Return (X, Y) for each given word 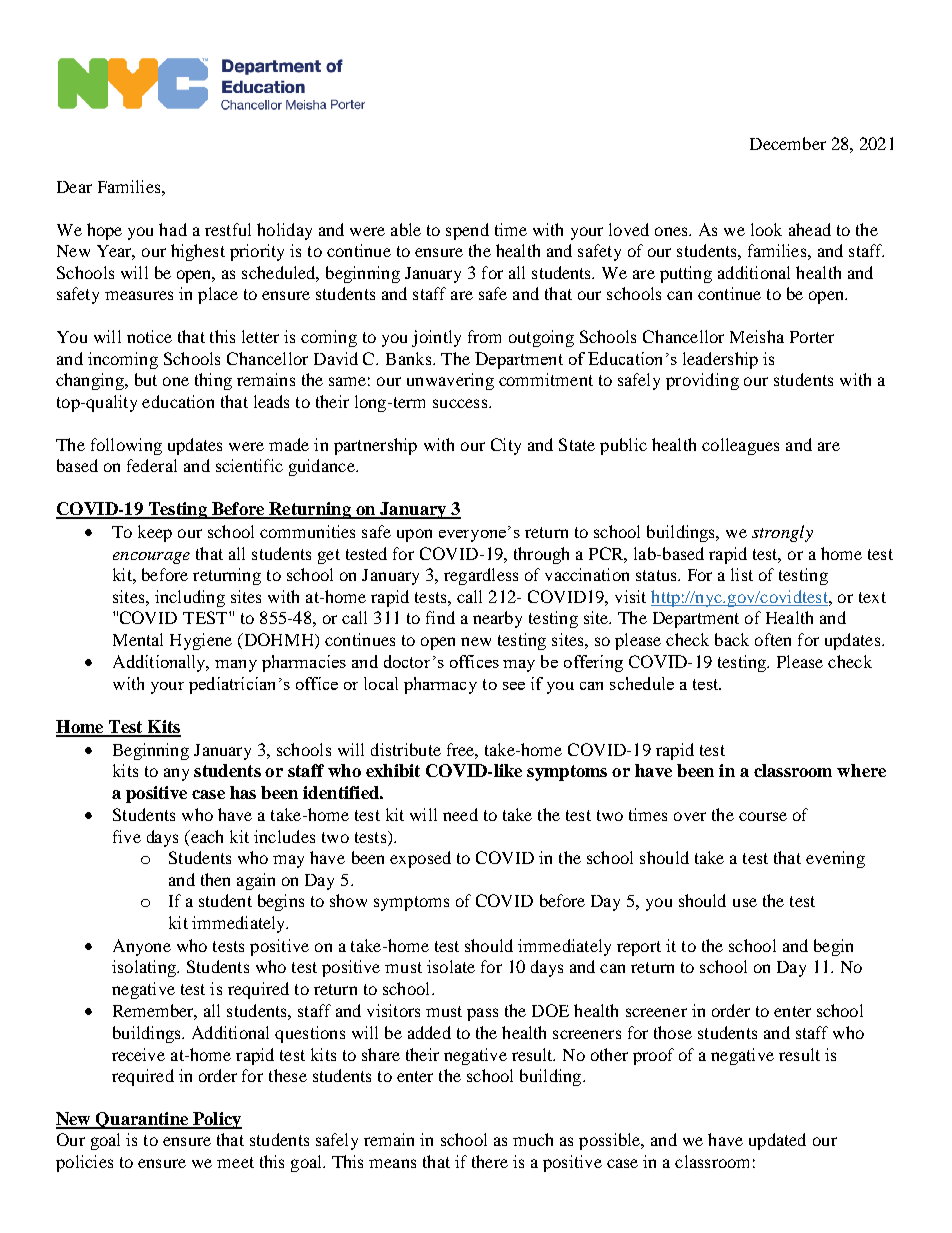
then (215, 879)
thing (213, 381)
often (773, 639)
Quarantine (142, 1120)
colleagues (740, 446)
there (490, 1161)
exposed (420, 859)
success (460, 403)
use (745, 902)
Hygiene (201, 641)
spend (467, 231)
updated (777, 1141)
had (173, 229)
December (788, 143)
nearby (497, 619)
